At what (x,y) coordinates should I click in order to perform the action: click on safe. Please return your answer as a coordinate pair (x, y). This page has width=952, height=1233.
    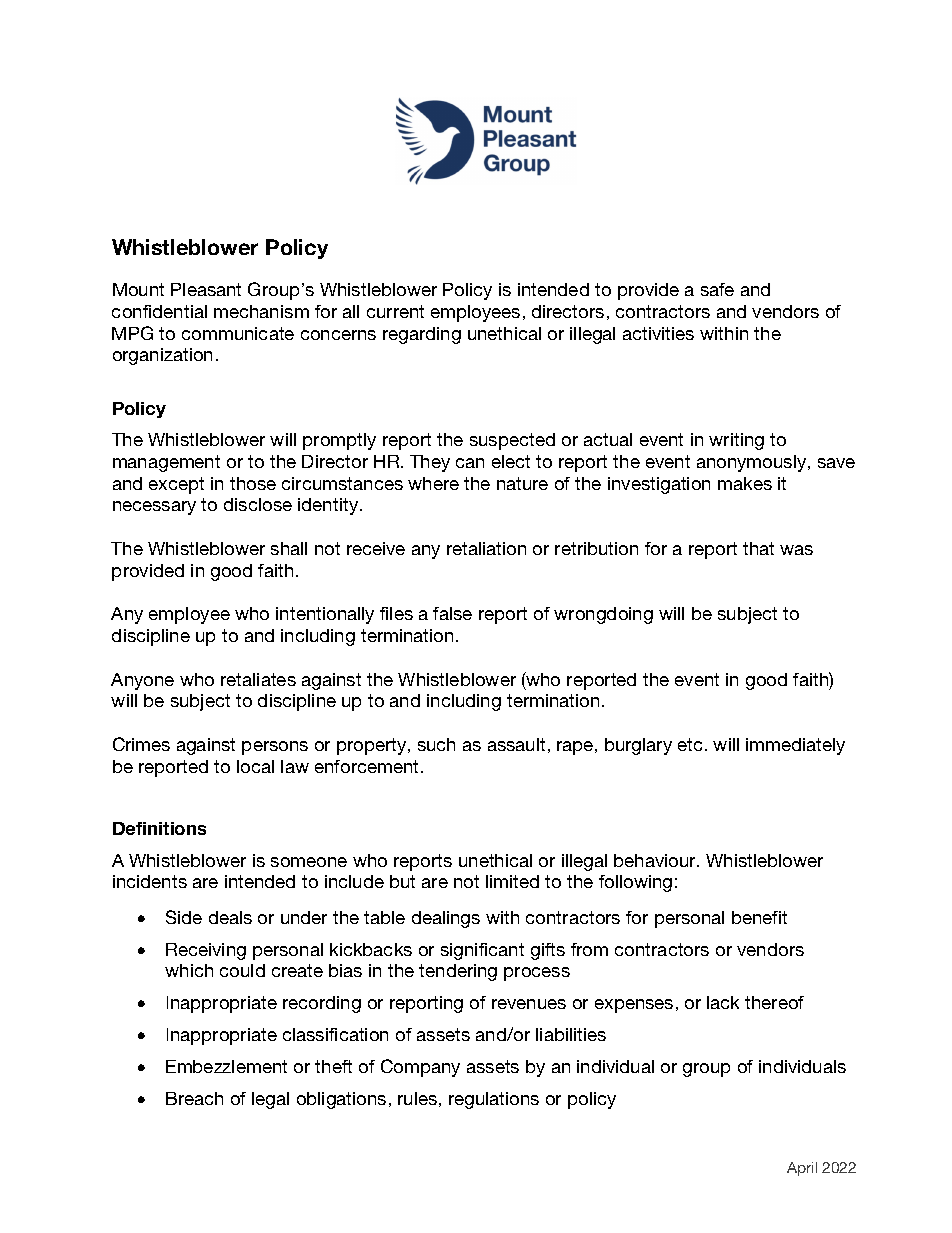
    Looking at the image, I should click on (717, 289).
